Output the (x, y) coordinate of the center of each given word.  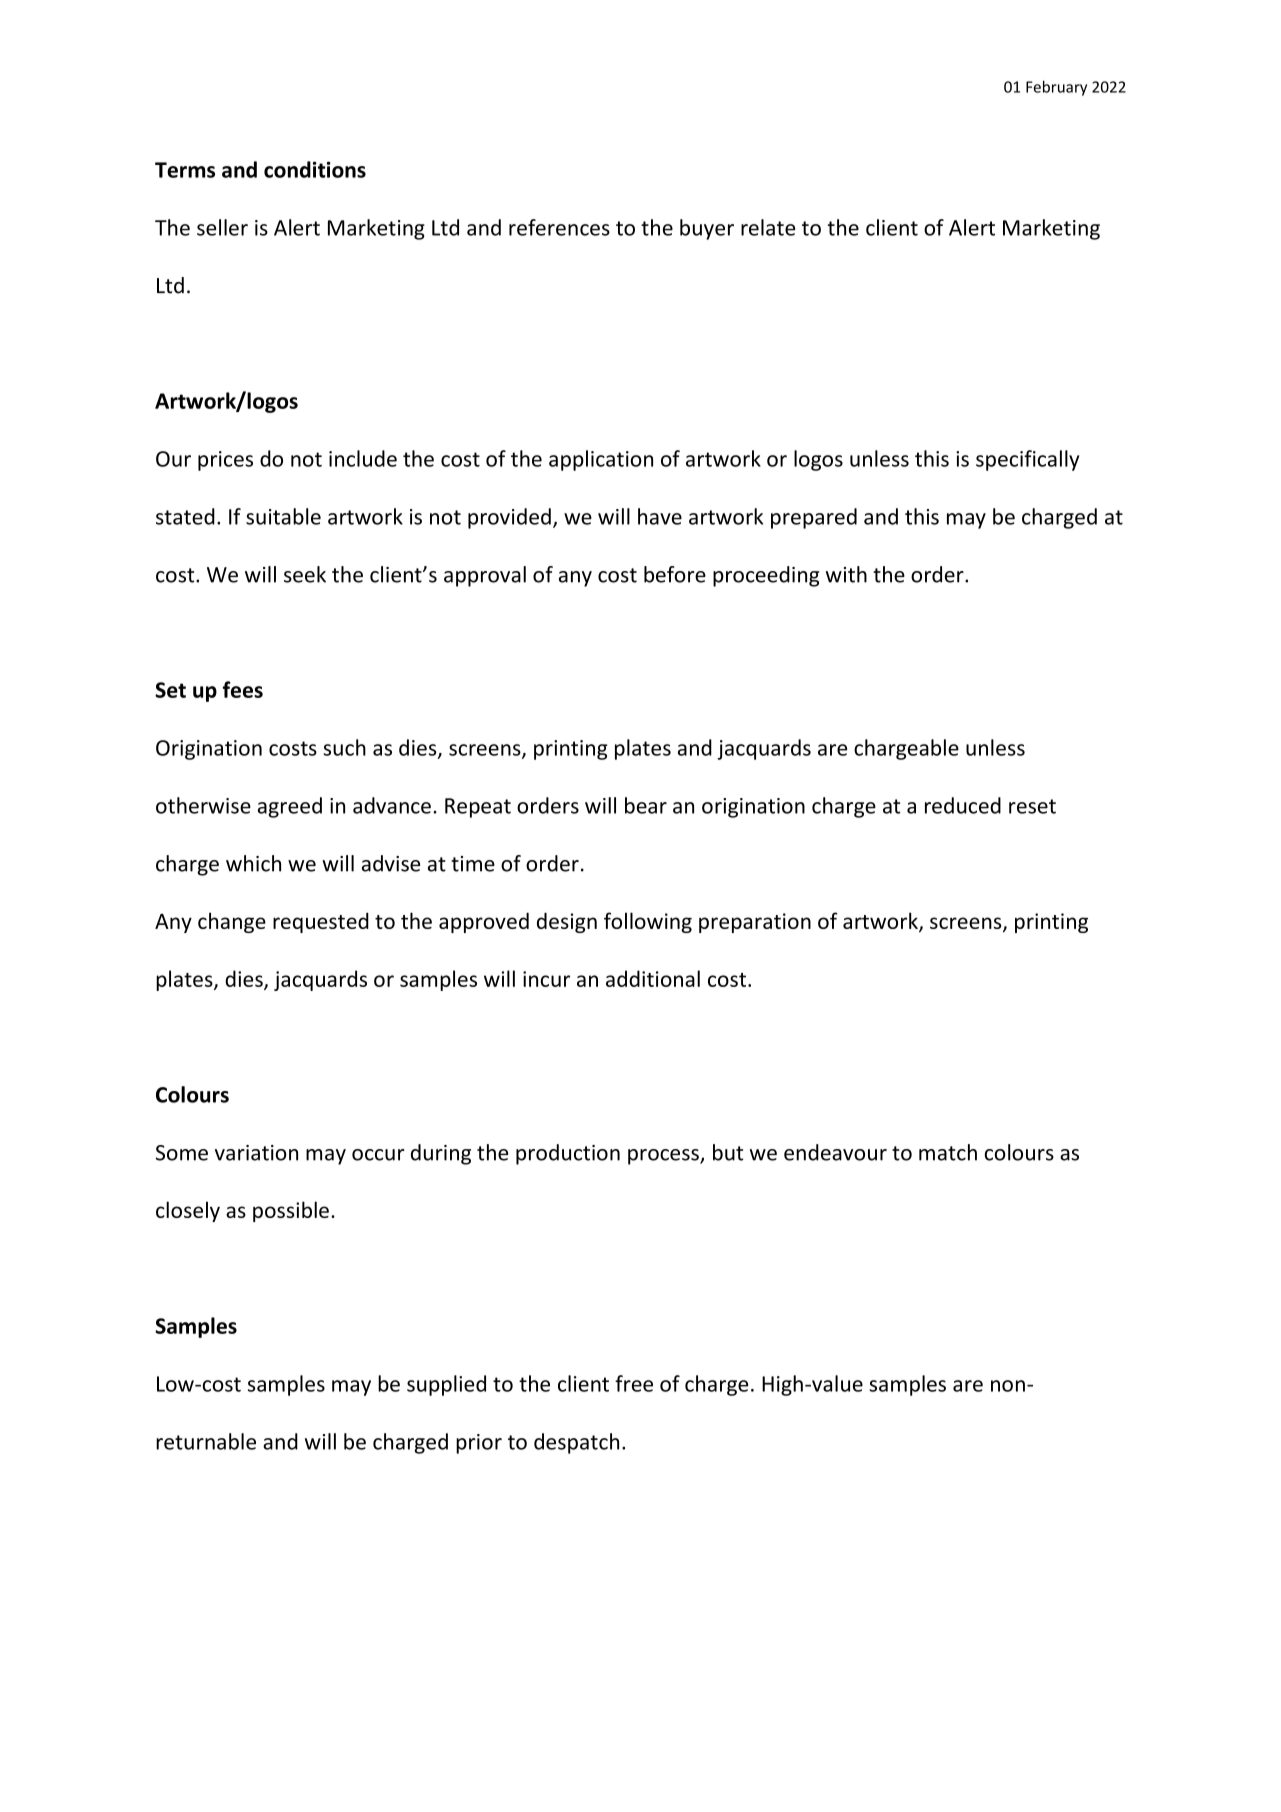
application (601, 460)
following (648, 922)
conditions (315, 169)
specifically (1027, 460)
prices (225, 461)
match (948, 1152)
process (664, 1157)
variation (256, 1153)
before (675, 574)
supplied (446, 1385)
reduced (963, 805)
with (846, 574)
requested (321, 922)
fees (242, 689)
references (559, 227)
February (1056, 88)
